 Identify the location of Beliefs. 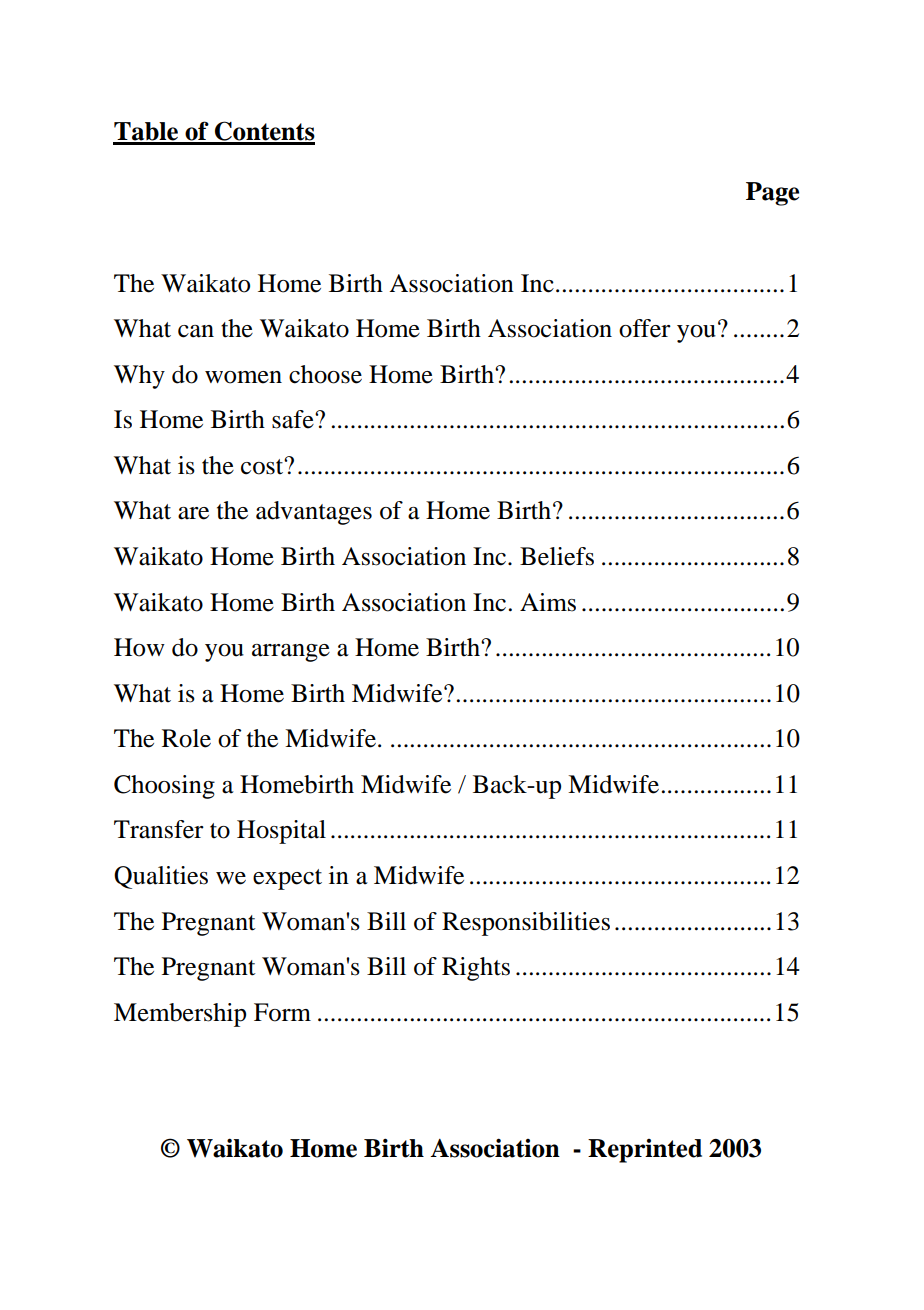
(557, 556).
